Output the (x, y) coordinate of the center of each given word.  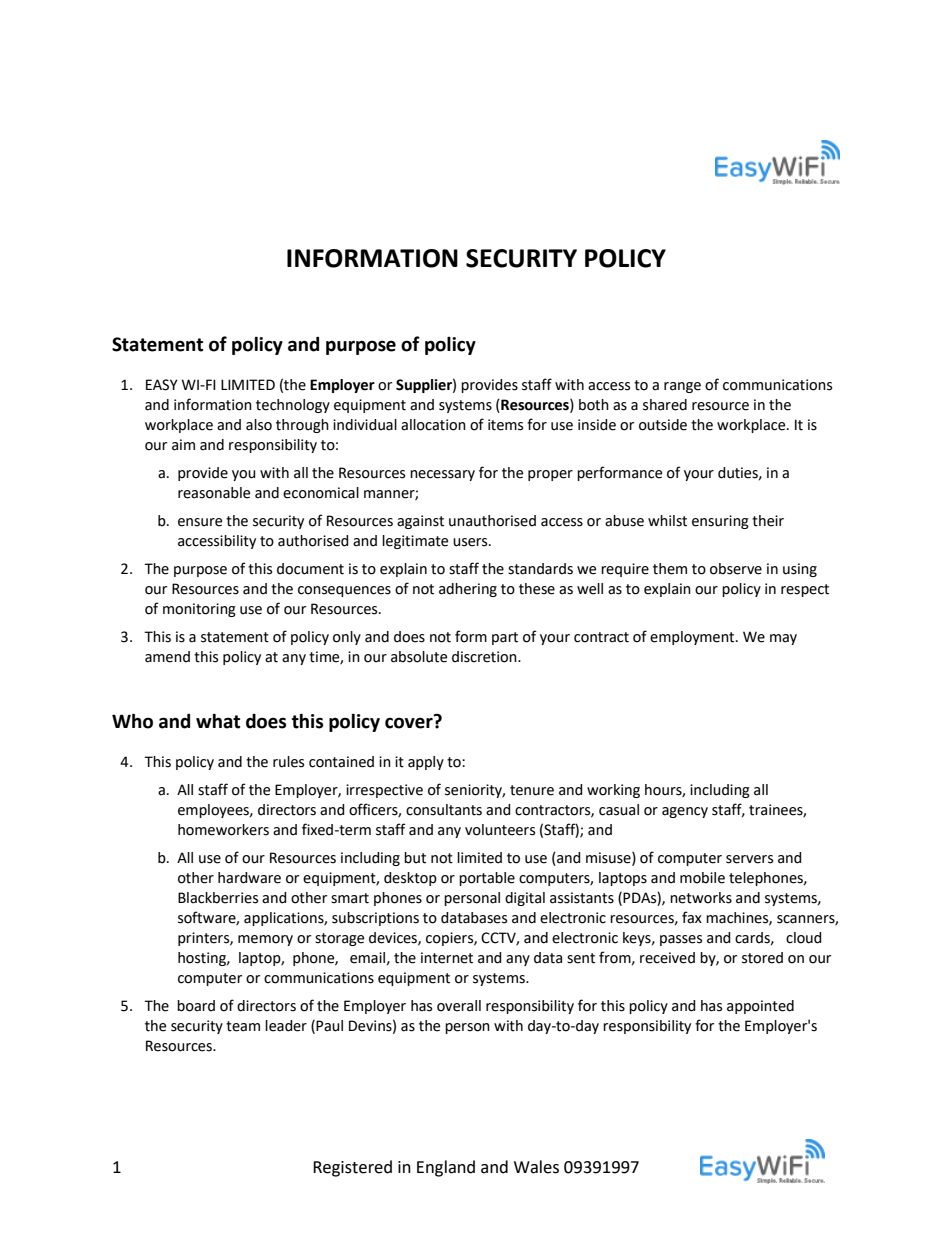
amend (167, 657)
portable (487, 879)
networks (701, 898)
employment (693, 638)
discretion (485, 657)
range (682, 387)
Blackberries (218, 898)
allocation (433, 425)
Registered (352, 1168)
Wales (536, 1167)
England (446, 1168)
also (259, 425)
